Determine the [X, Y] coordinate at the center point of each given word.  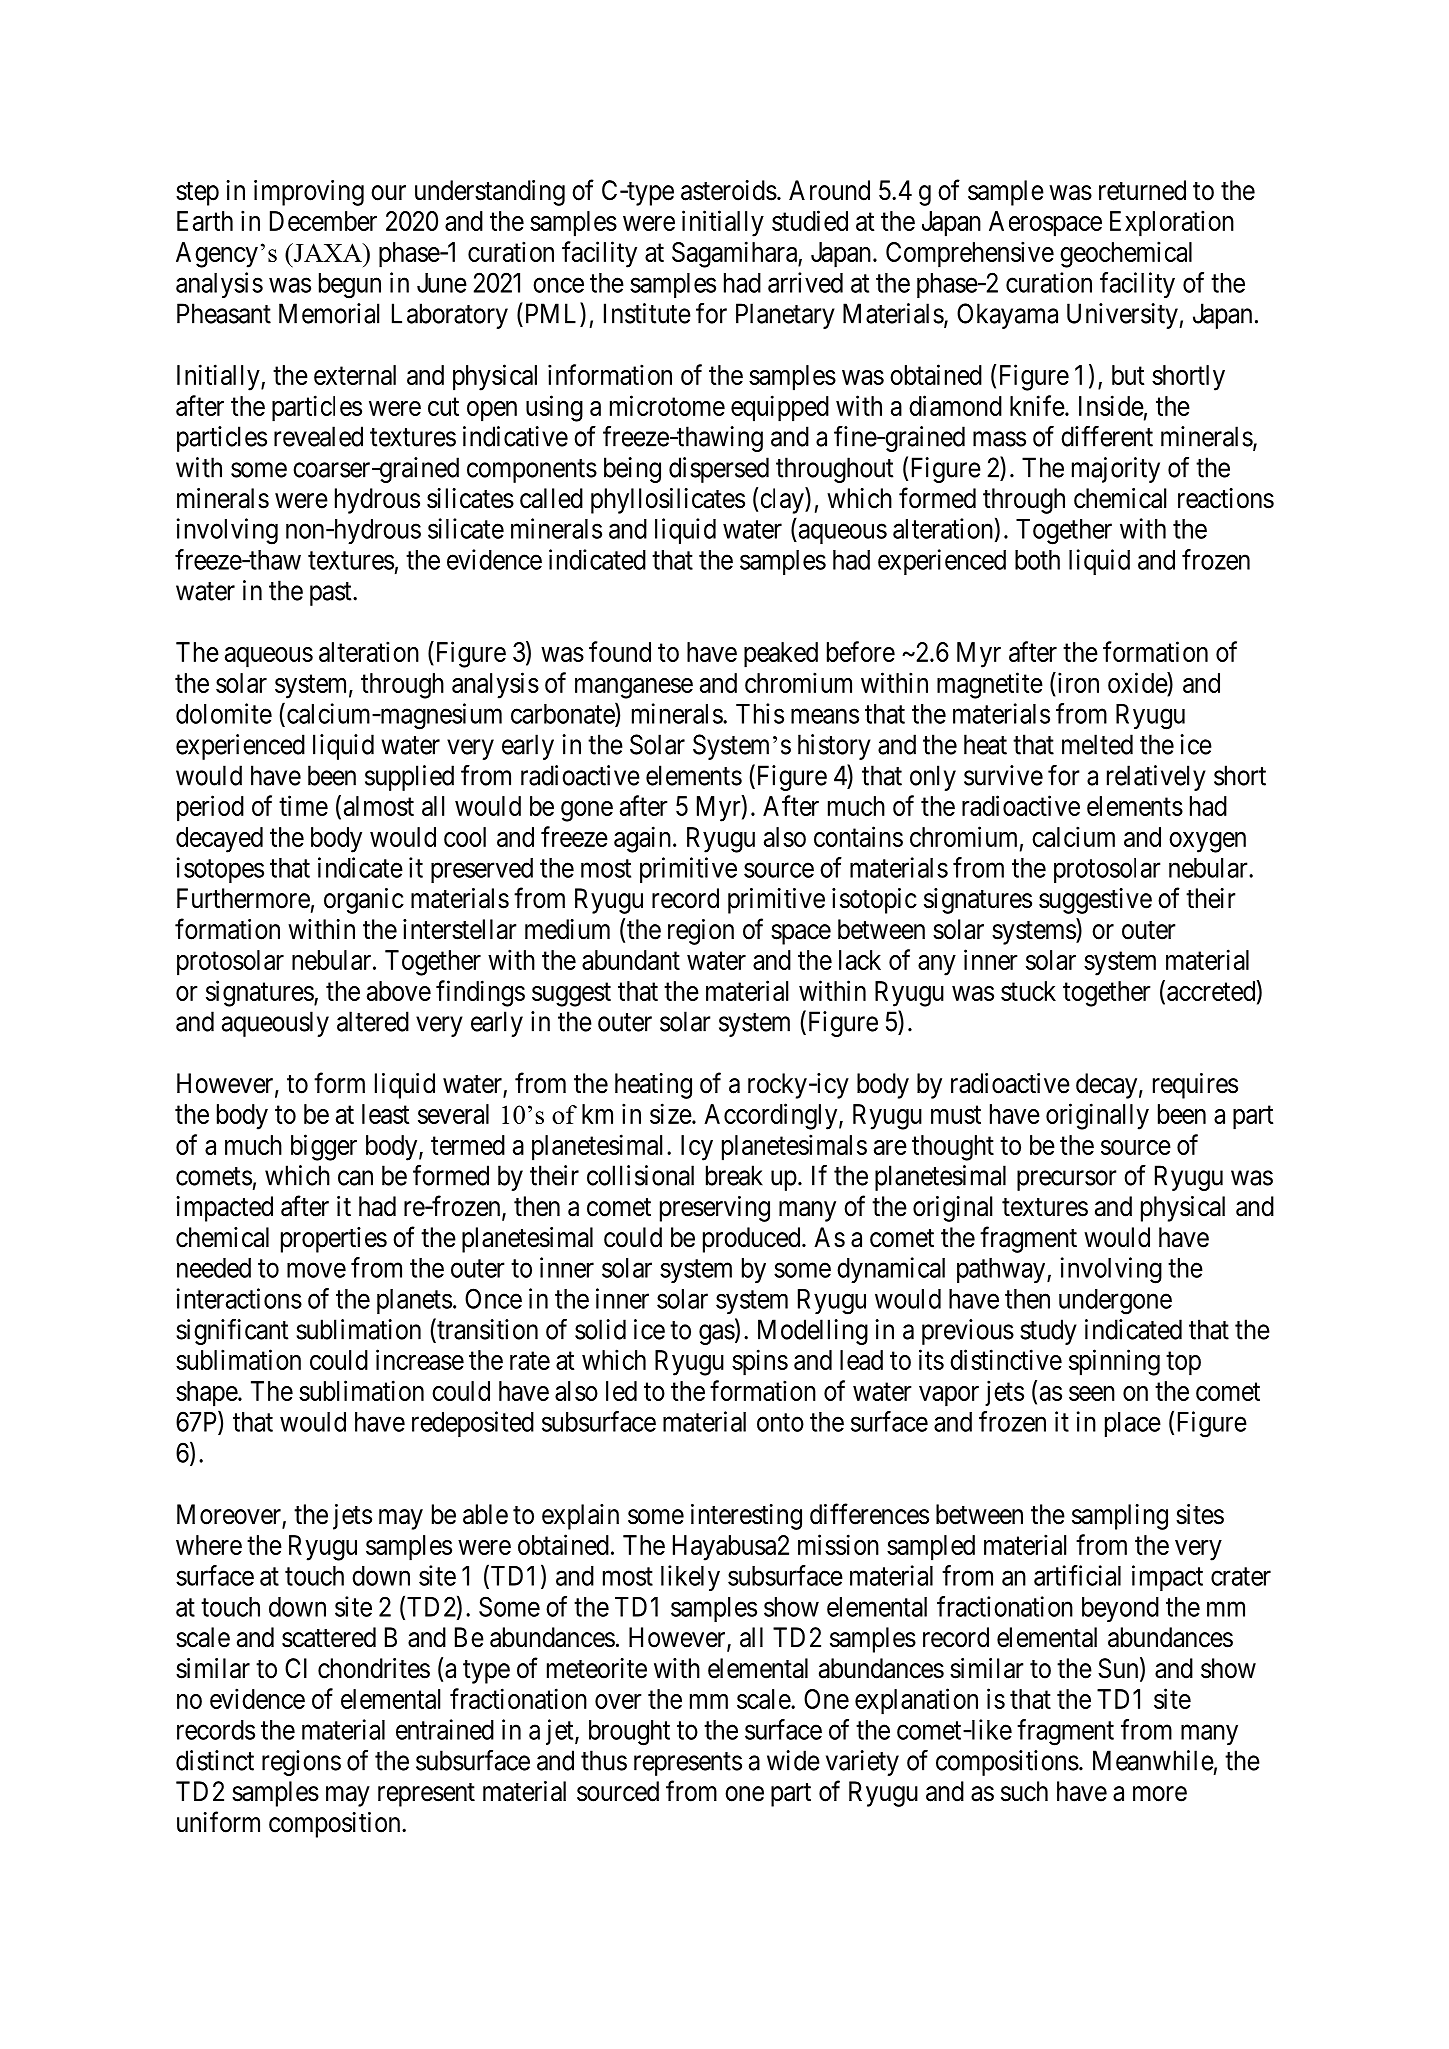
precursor [1067, 1180]
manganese [634, 688]
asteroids [729, 190]
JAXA [327, 252]
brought [629, 1733]
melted [1097, 744]
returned [1142, 190]
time [303, 805]
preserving [715, 1209]
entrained [445, 1729]
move [316, 1270]
